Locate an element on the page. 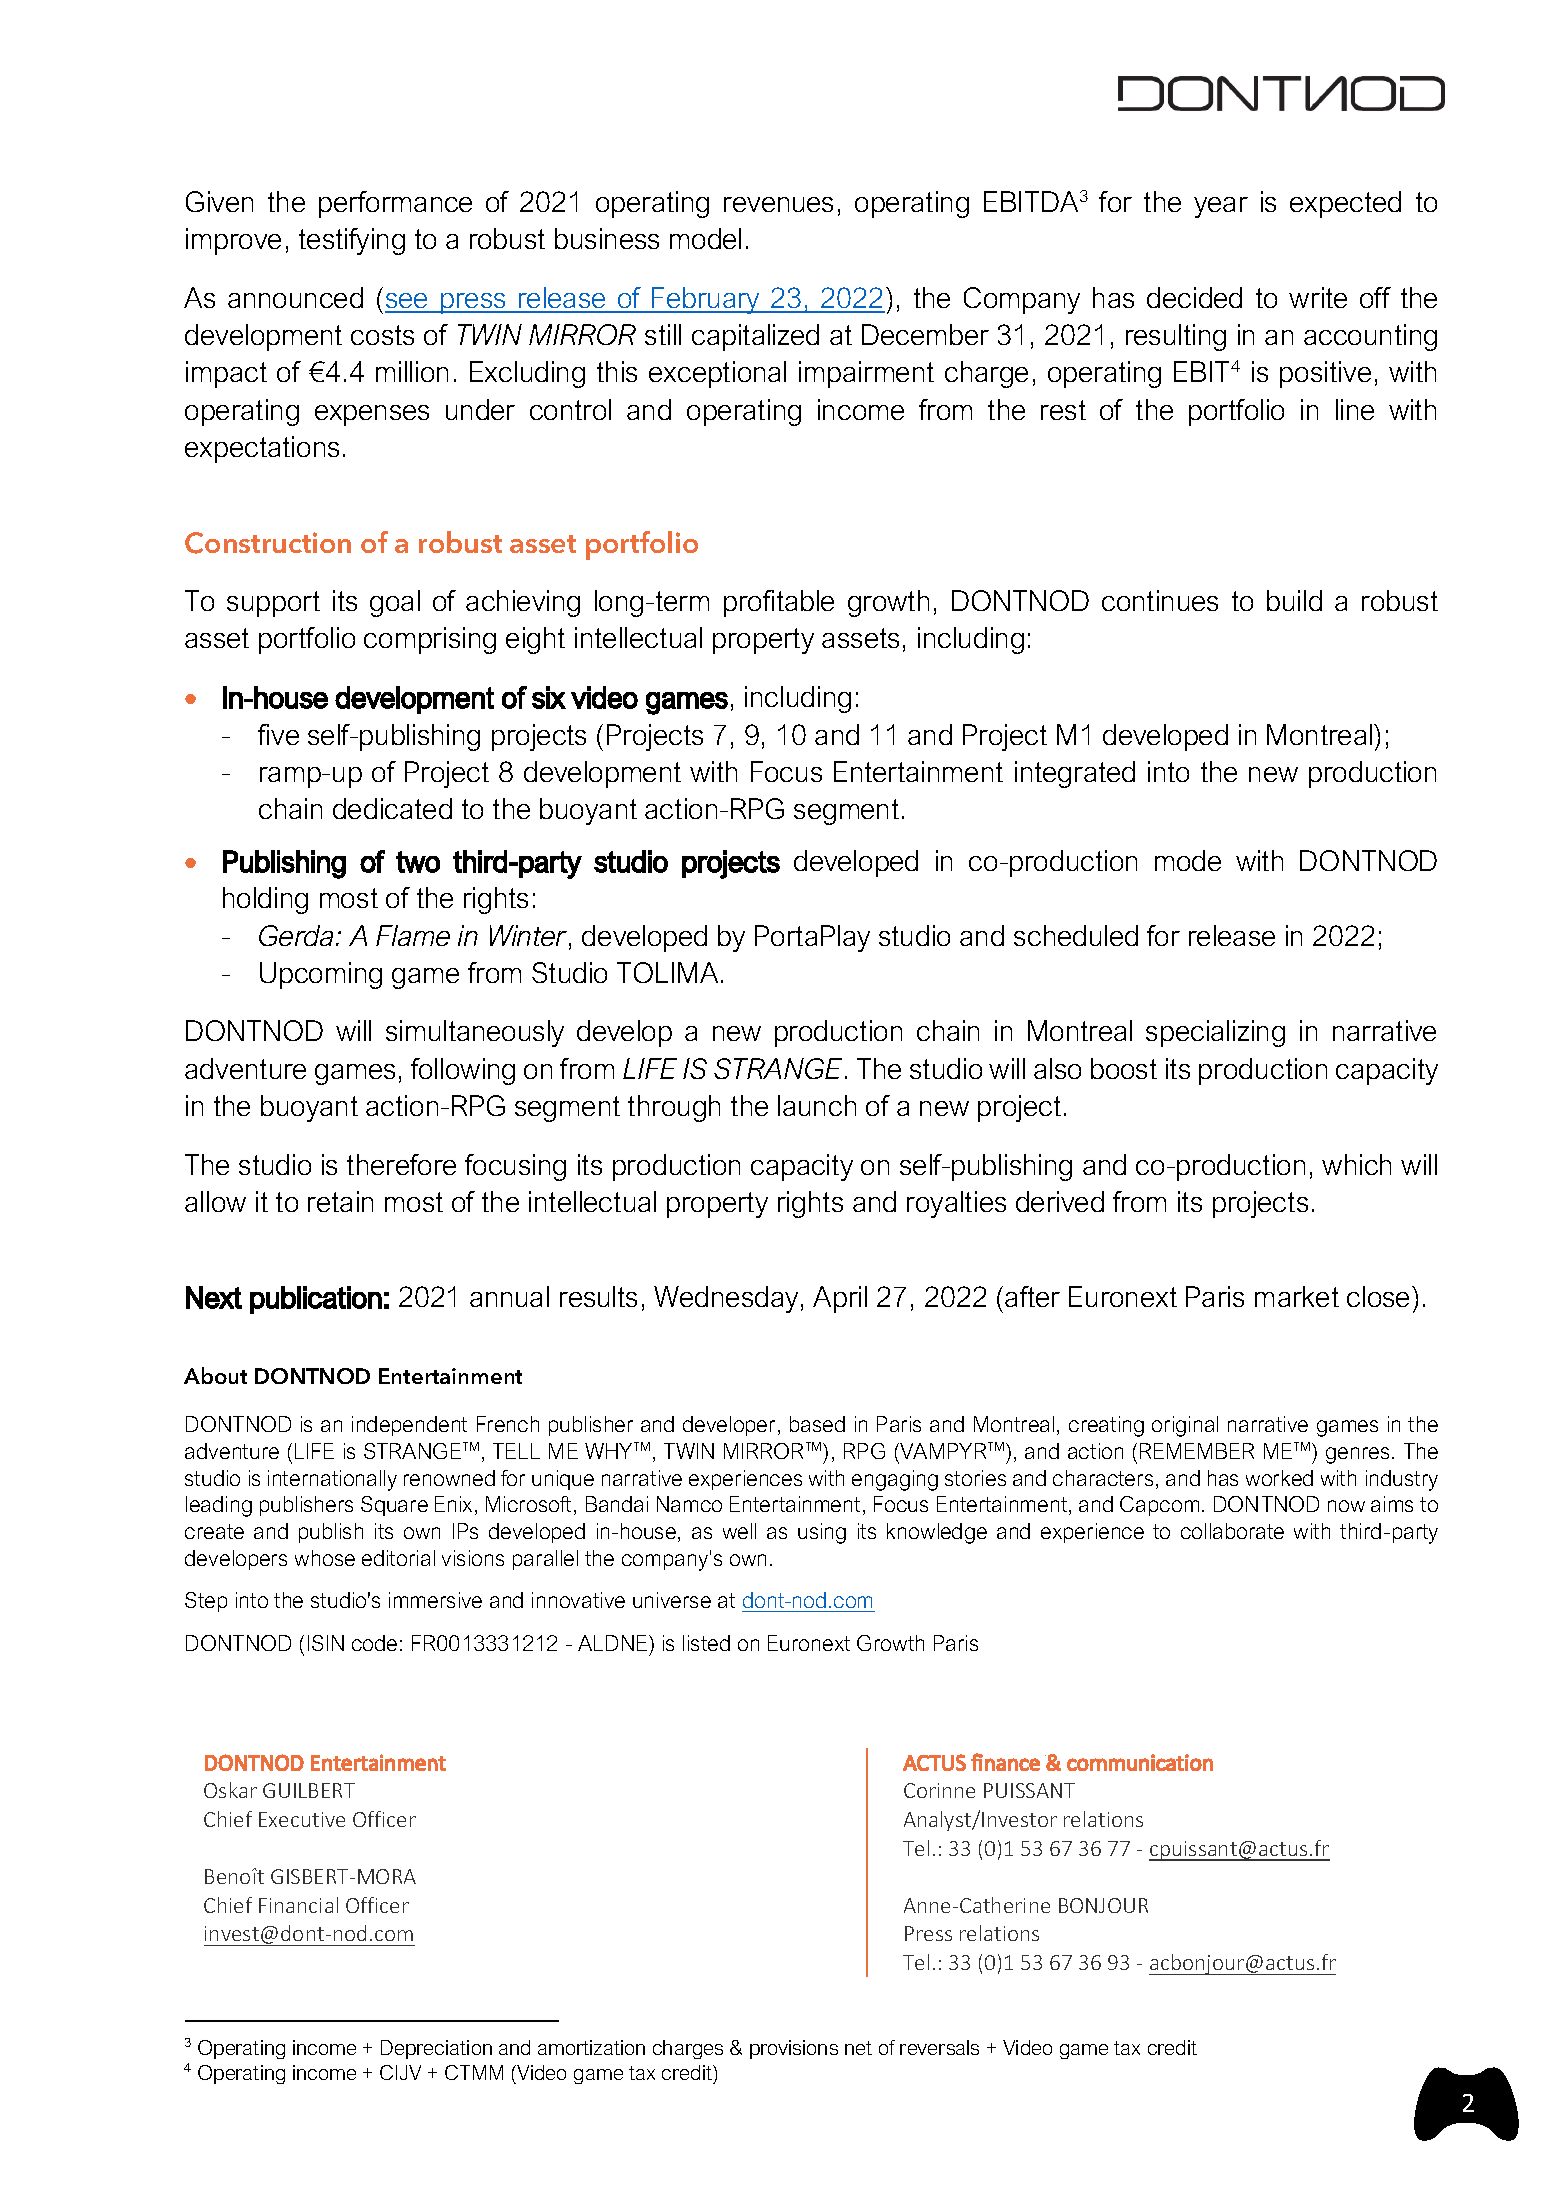  scheduled is located at coordinates (1076, 935).
